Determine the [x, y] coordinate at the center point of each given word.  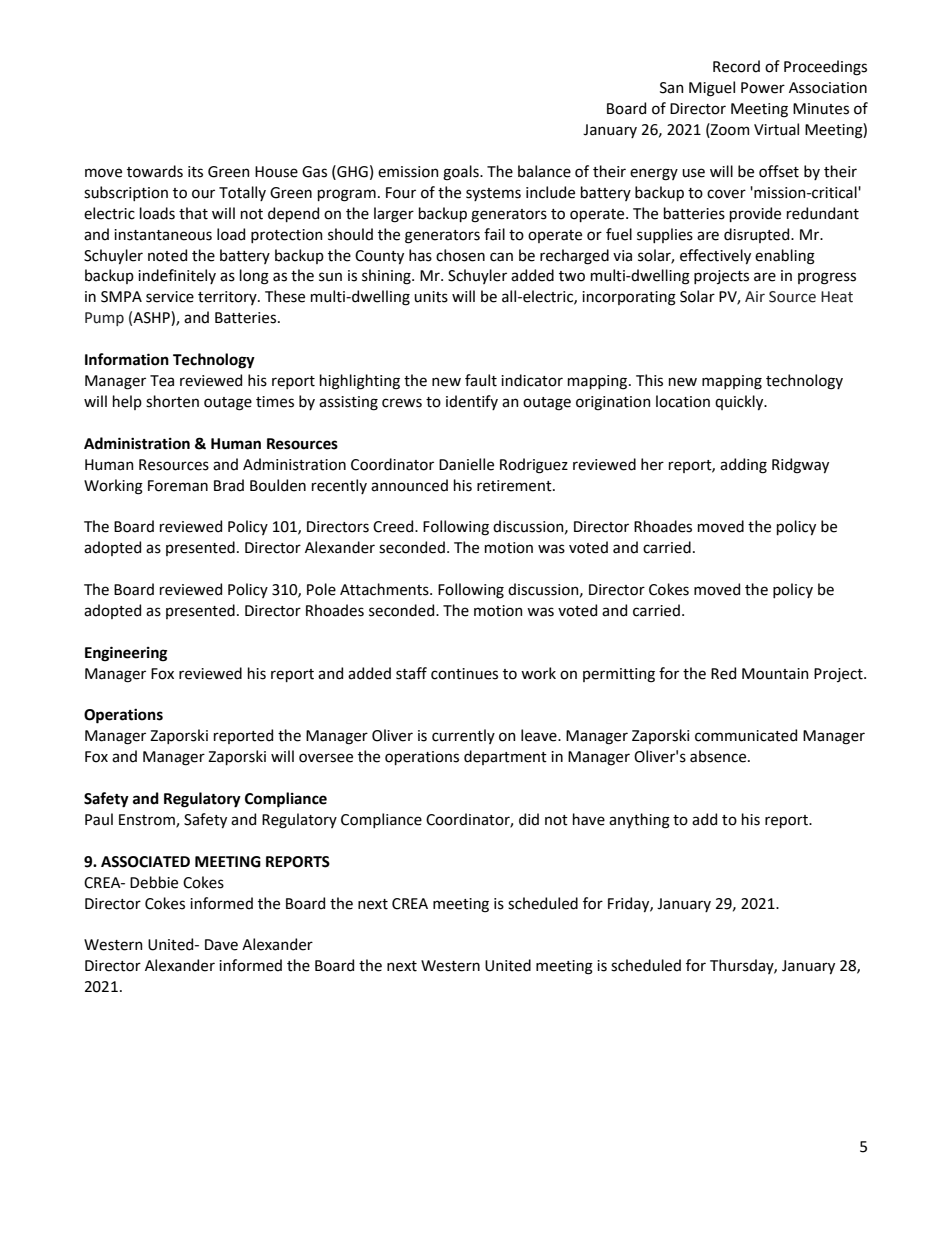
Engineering [126, 654]
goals [462, 173]
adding [743, 466]
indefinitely [177, 276]
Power [763, 88]
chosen [460, 255]
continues [464, 674]
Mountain [775, 674]
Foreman [178, 486]
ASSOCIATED [145, 862]
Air [755, 296]
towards [155, 171]
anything [639, 821]
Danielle [466, 464]
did [529, 819]
